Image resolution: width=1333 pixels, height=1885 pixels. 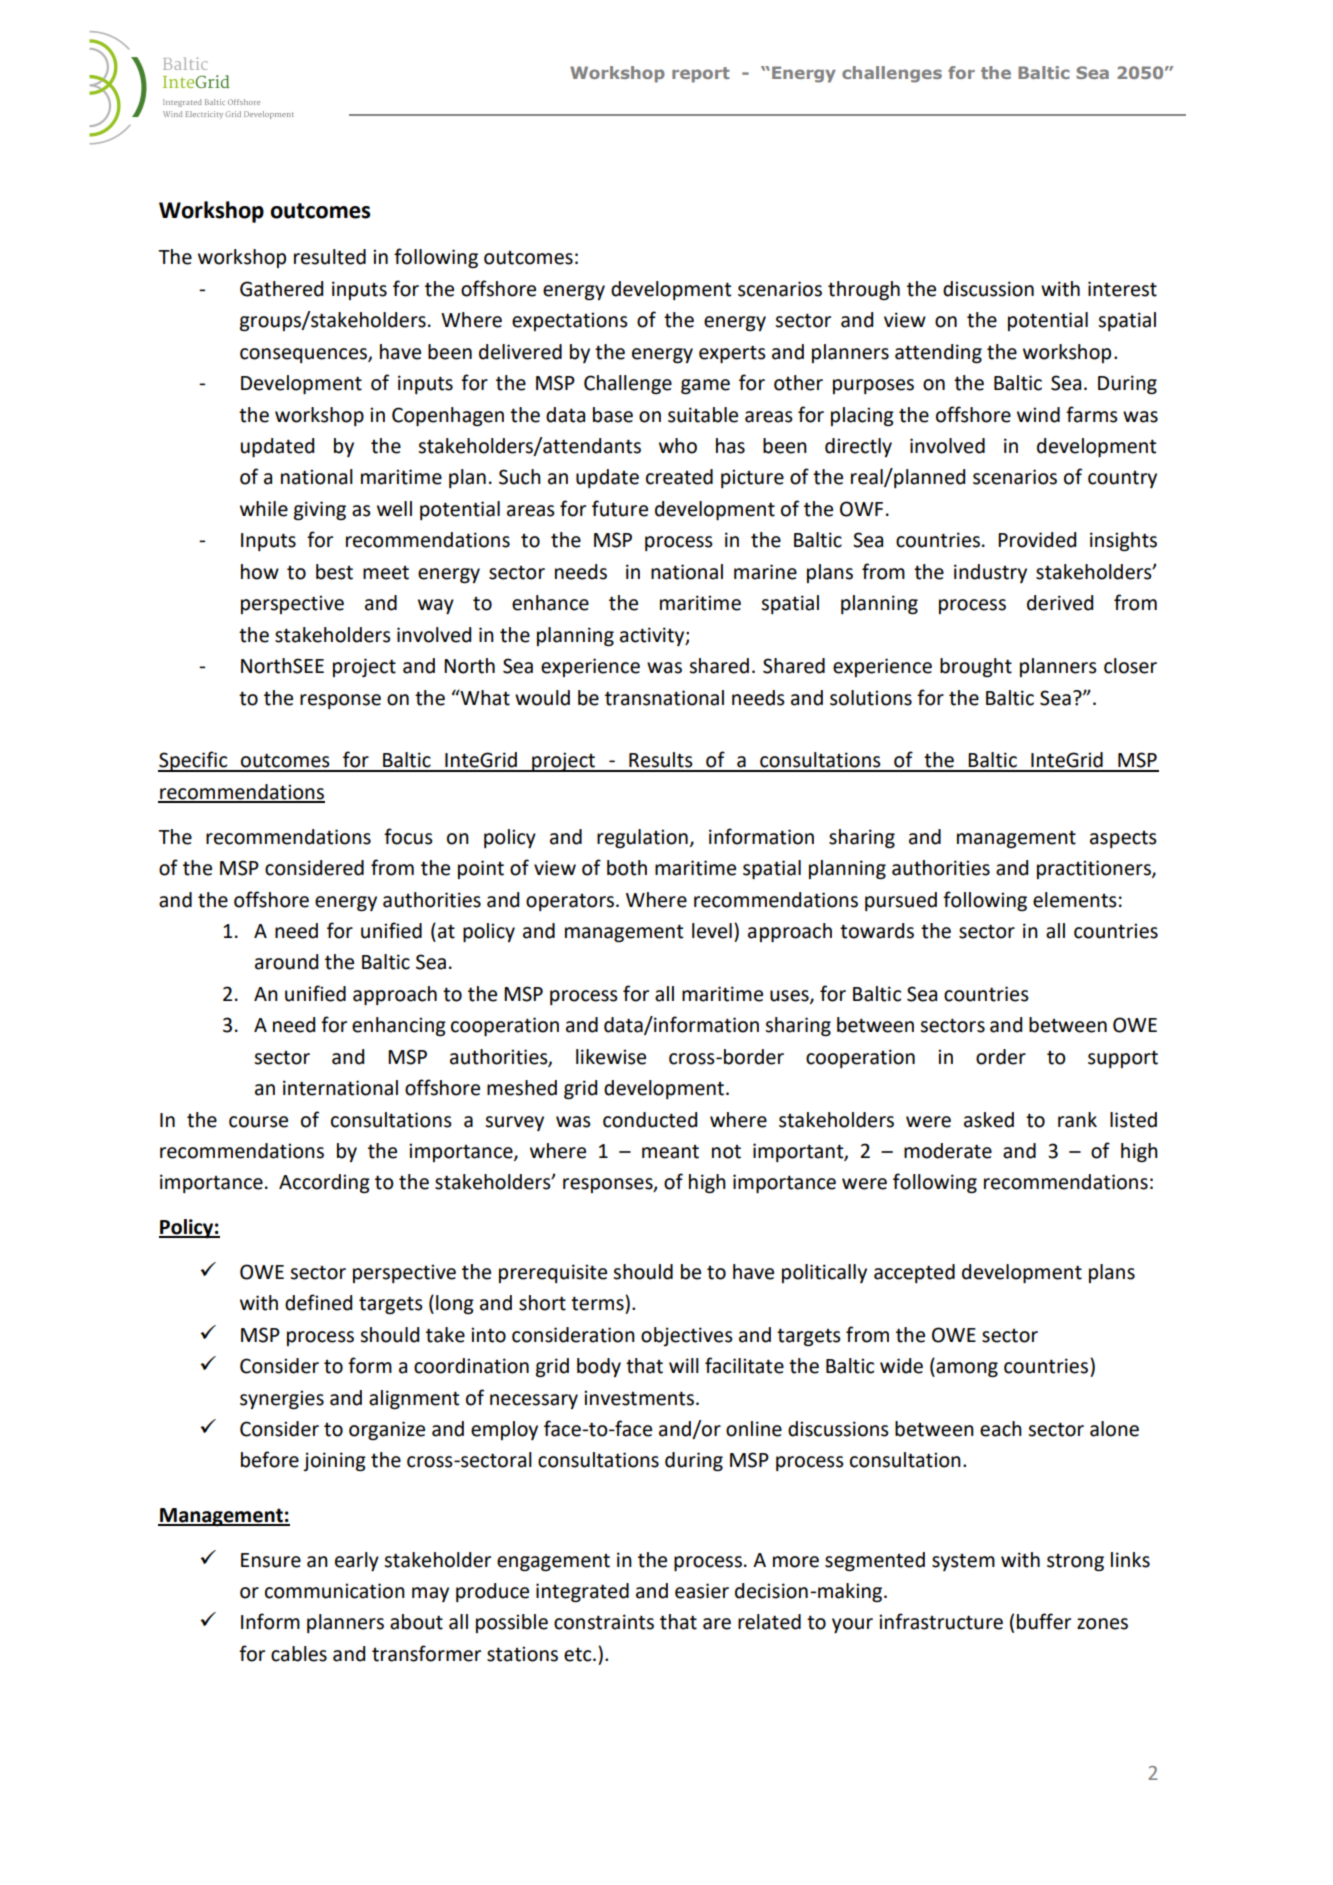 I want to click on focus, so click(x=408, y=836).
